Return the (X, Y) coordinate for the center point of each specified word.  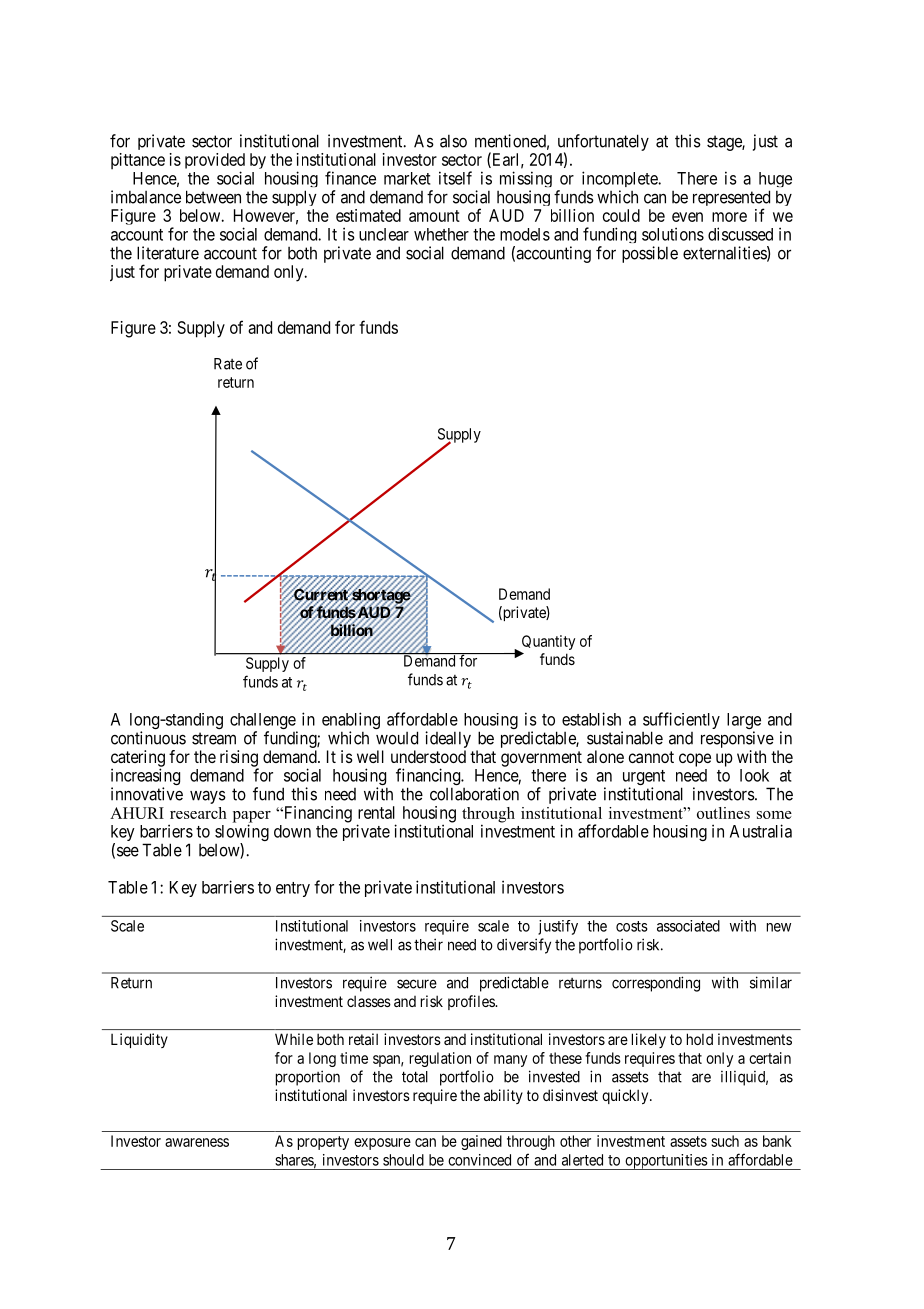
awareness (197, 1142)
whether (441, 234)
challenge (263, 722)
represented (731, 199)
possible (650, 254)
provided (215, 162)
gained (481, 1142)
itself (455, 178)
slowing (242, 834)
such (725, 1141)
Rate (228, 364)
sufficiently (681, 722)
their (428, 944)
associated (688, 926)
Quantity (547, 644)
